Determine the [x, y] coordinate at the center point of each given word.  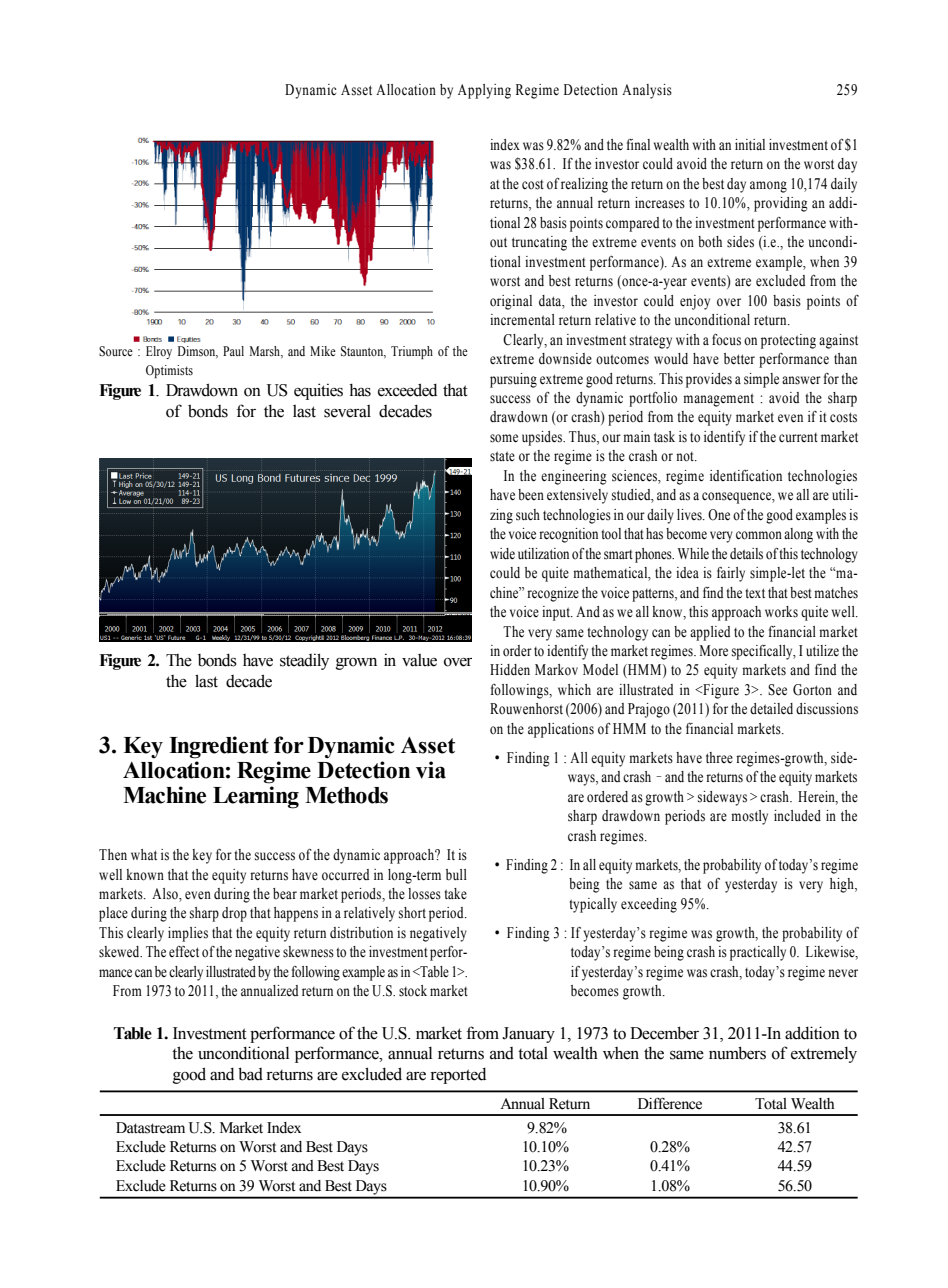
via [431, 770]
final [638, 144]
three [719, 757]
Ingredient [219, 747]
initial [750, 144]
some [504, 438]
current [798, 437]
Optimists [169, 371]
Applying [484, 91]
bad [250, 1074]
